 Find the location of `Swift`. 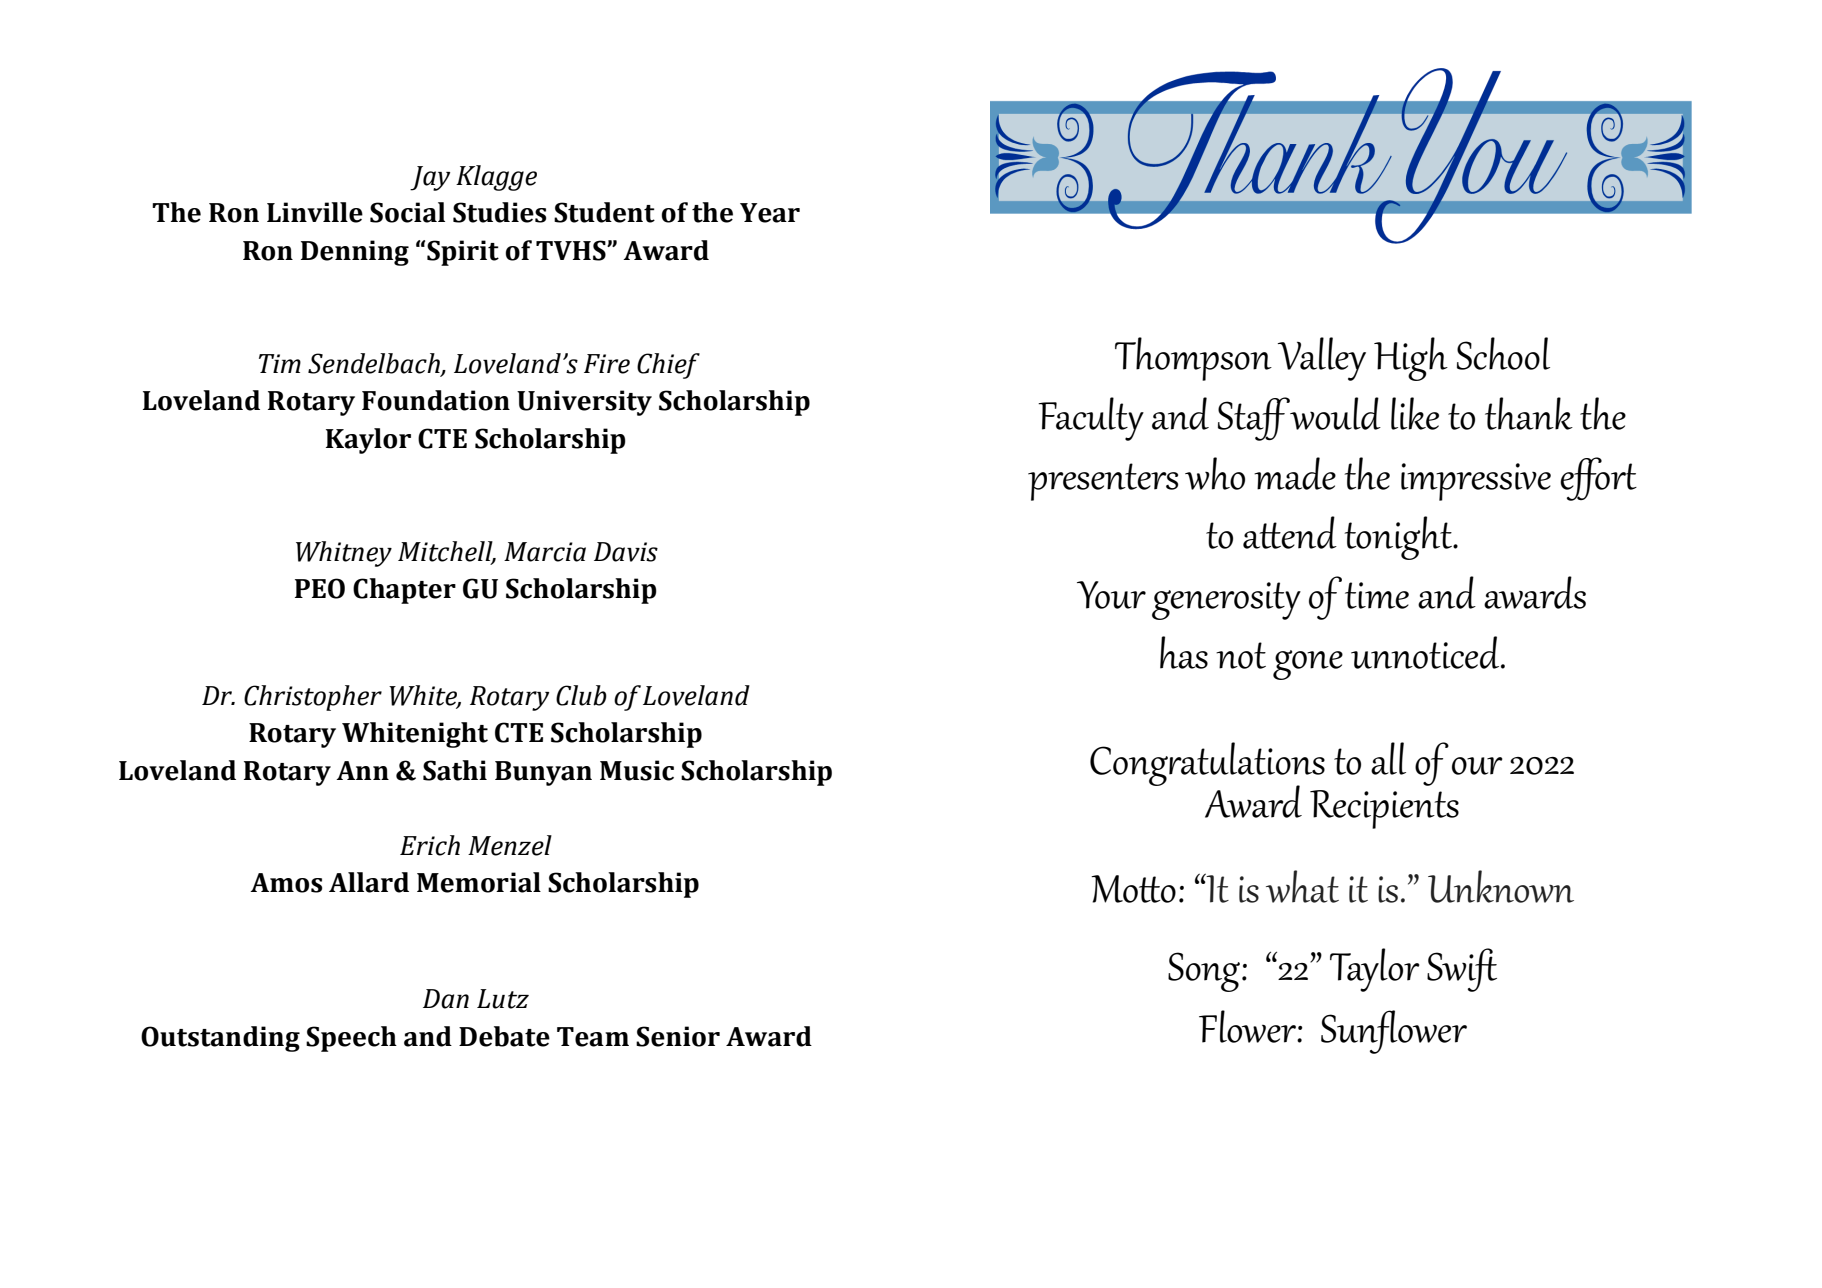

Swift is located at coordinates (1462, 970).
